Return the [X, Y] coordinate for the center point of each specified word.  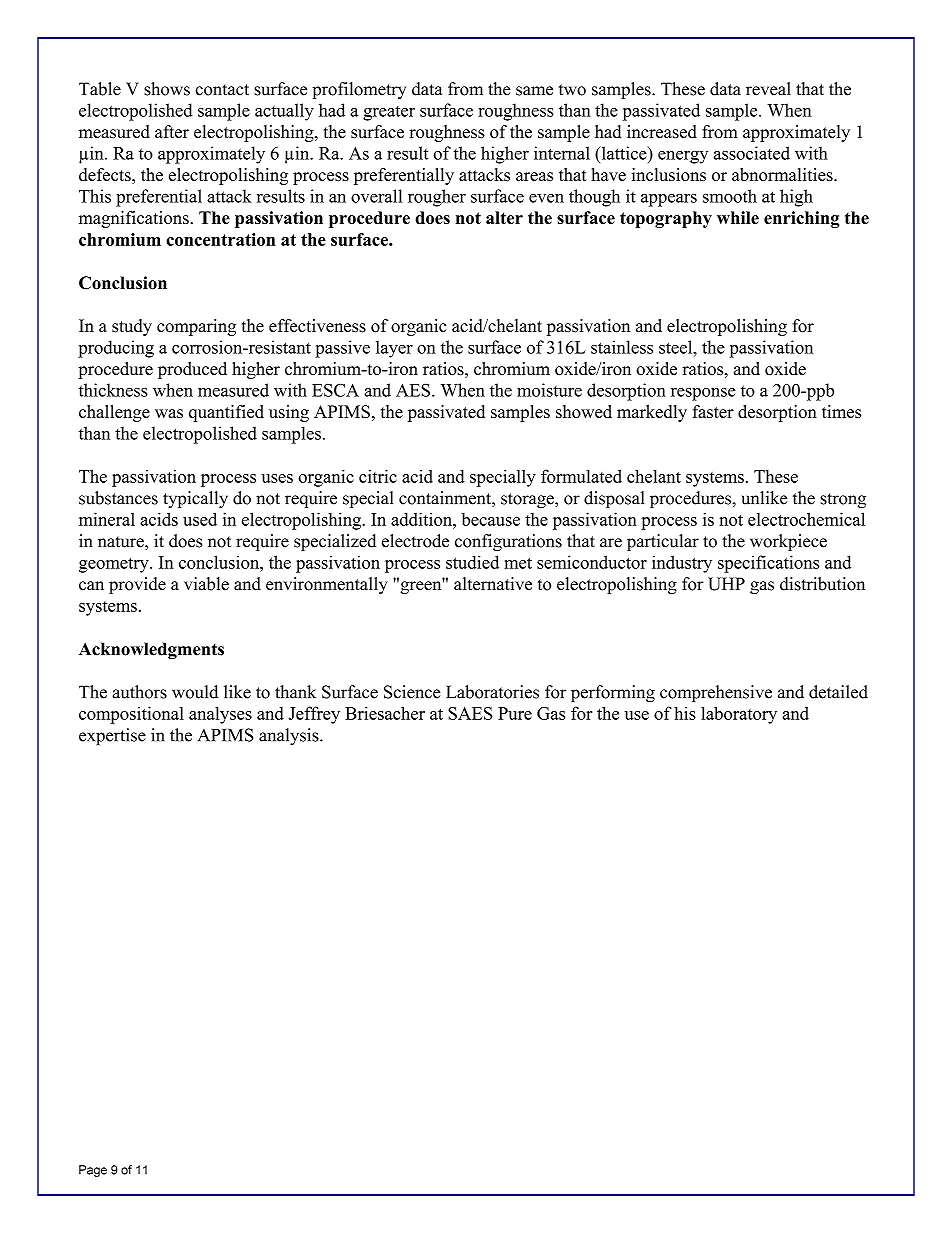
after [172, 132]
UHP [726, 584]
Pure [515, 713]
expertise [112, 737]
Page [93, 1171]
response [703, 394]
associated [752, 153]
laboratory [739, 715]
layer [394, 349]
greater [389, 113]
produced [192, 370]
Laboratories [492, 692]
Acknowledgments [151, 650]
